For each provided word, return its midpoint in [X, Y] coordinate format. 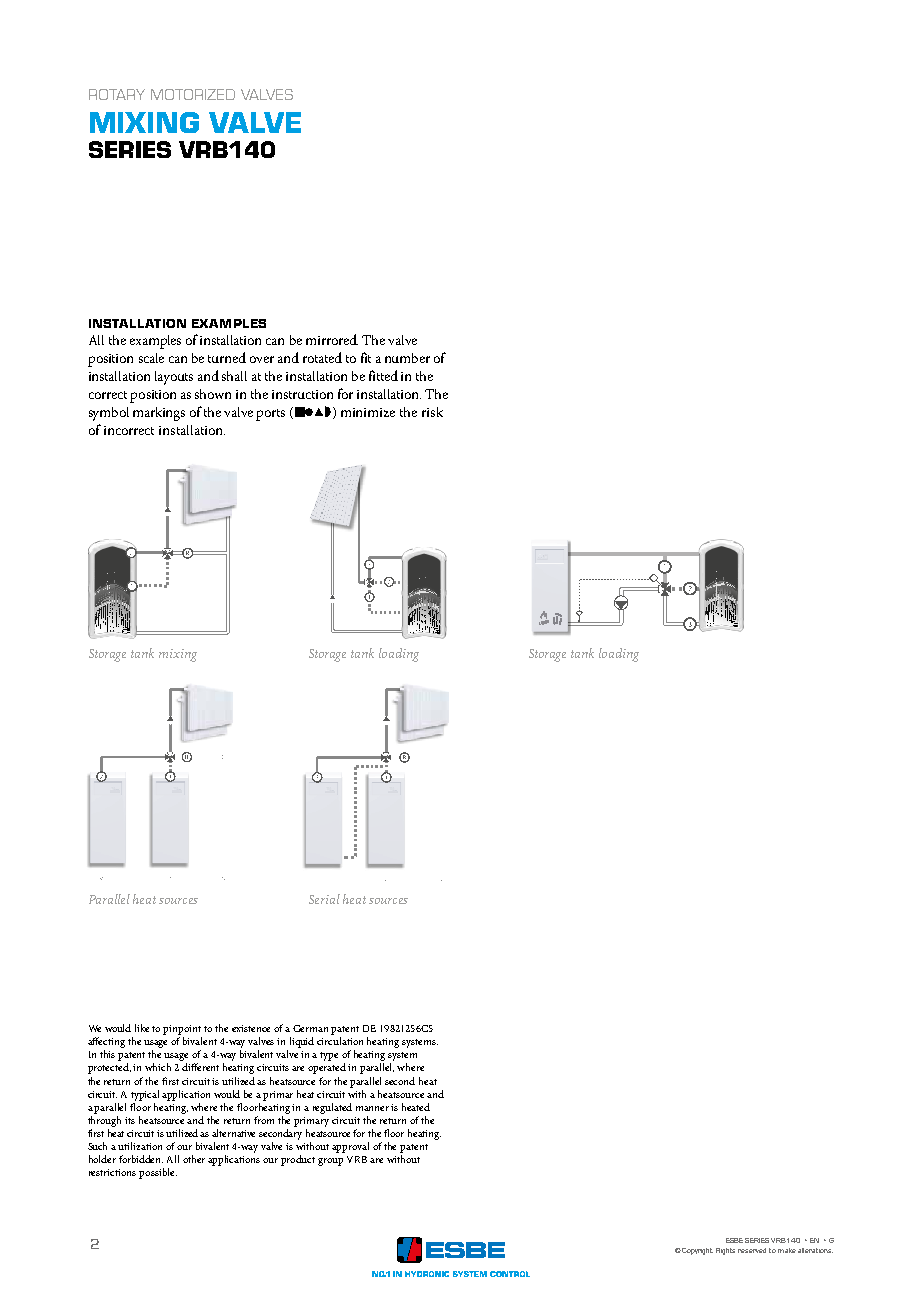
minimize [368, 412]
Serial [324, 899]
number [407, 358]
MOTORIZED [193, 94]
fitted [383, 375]
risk [432, 412]
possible [158, 1173]
